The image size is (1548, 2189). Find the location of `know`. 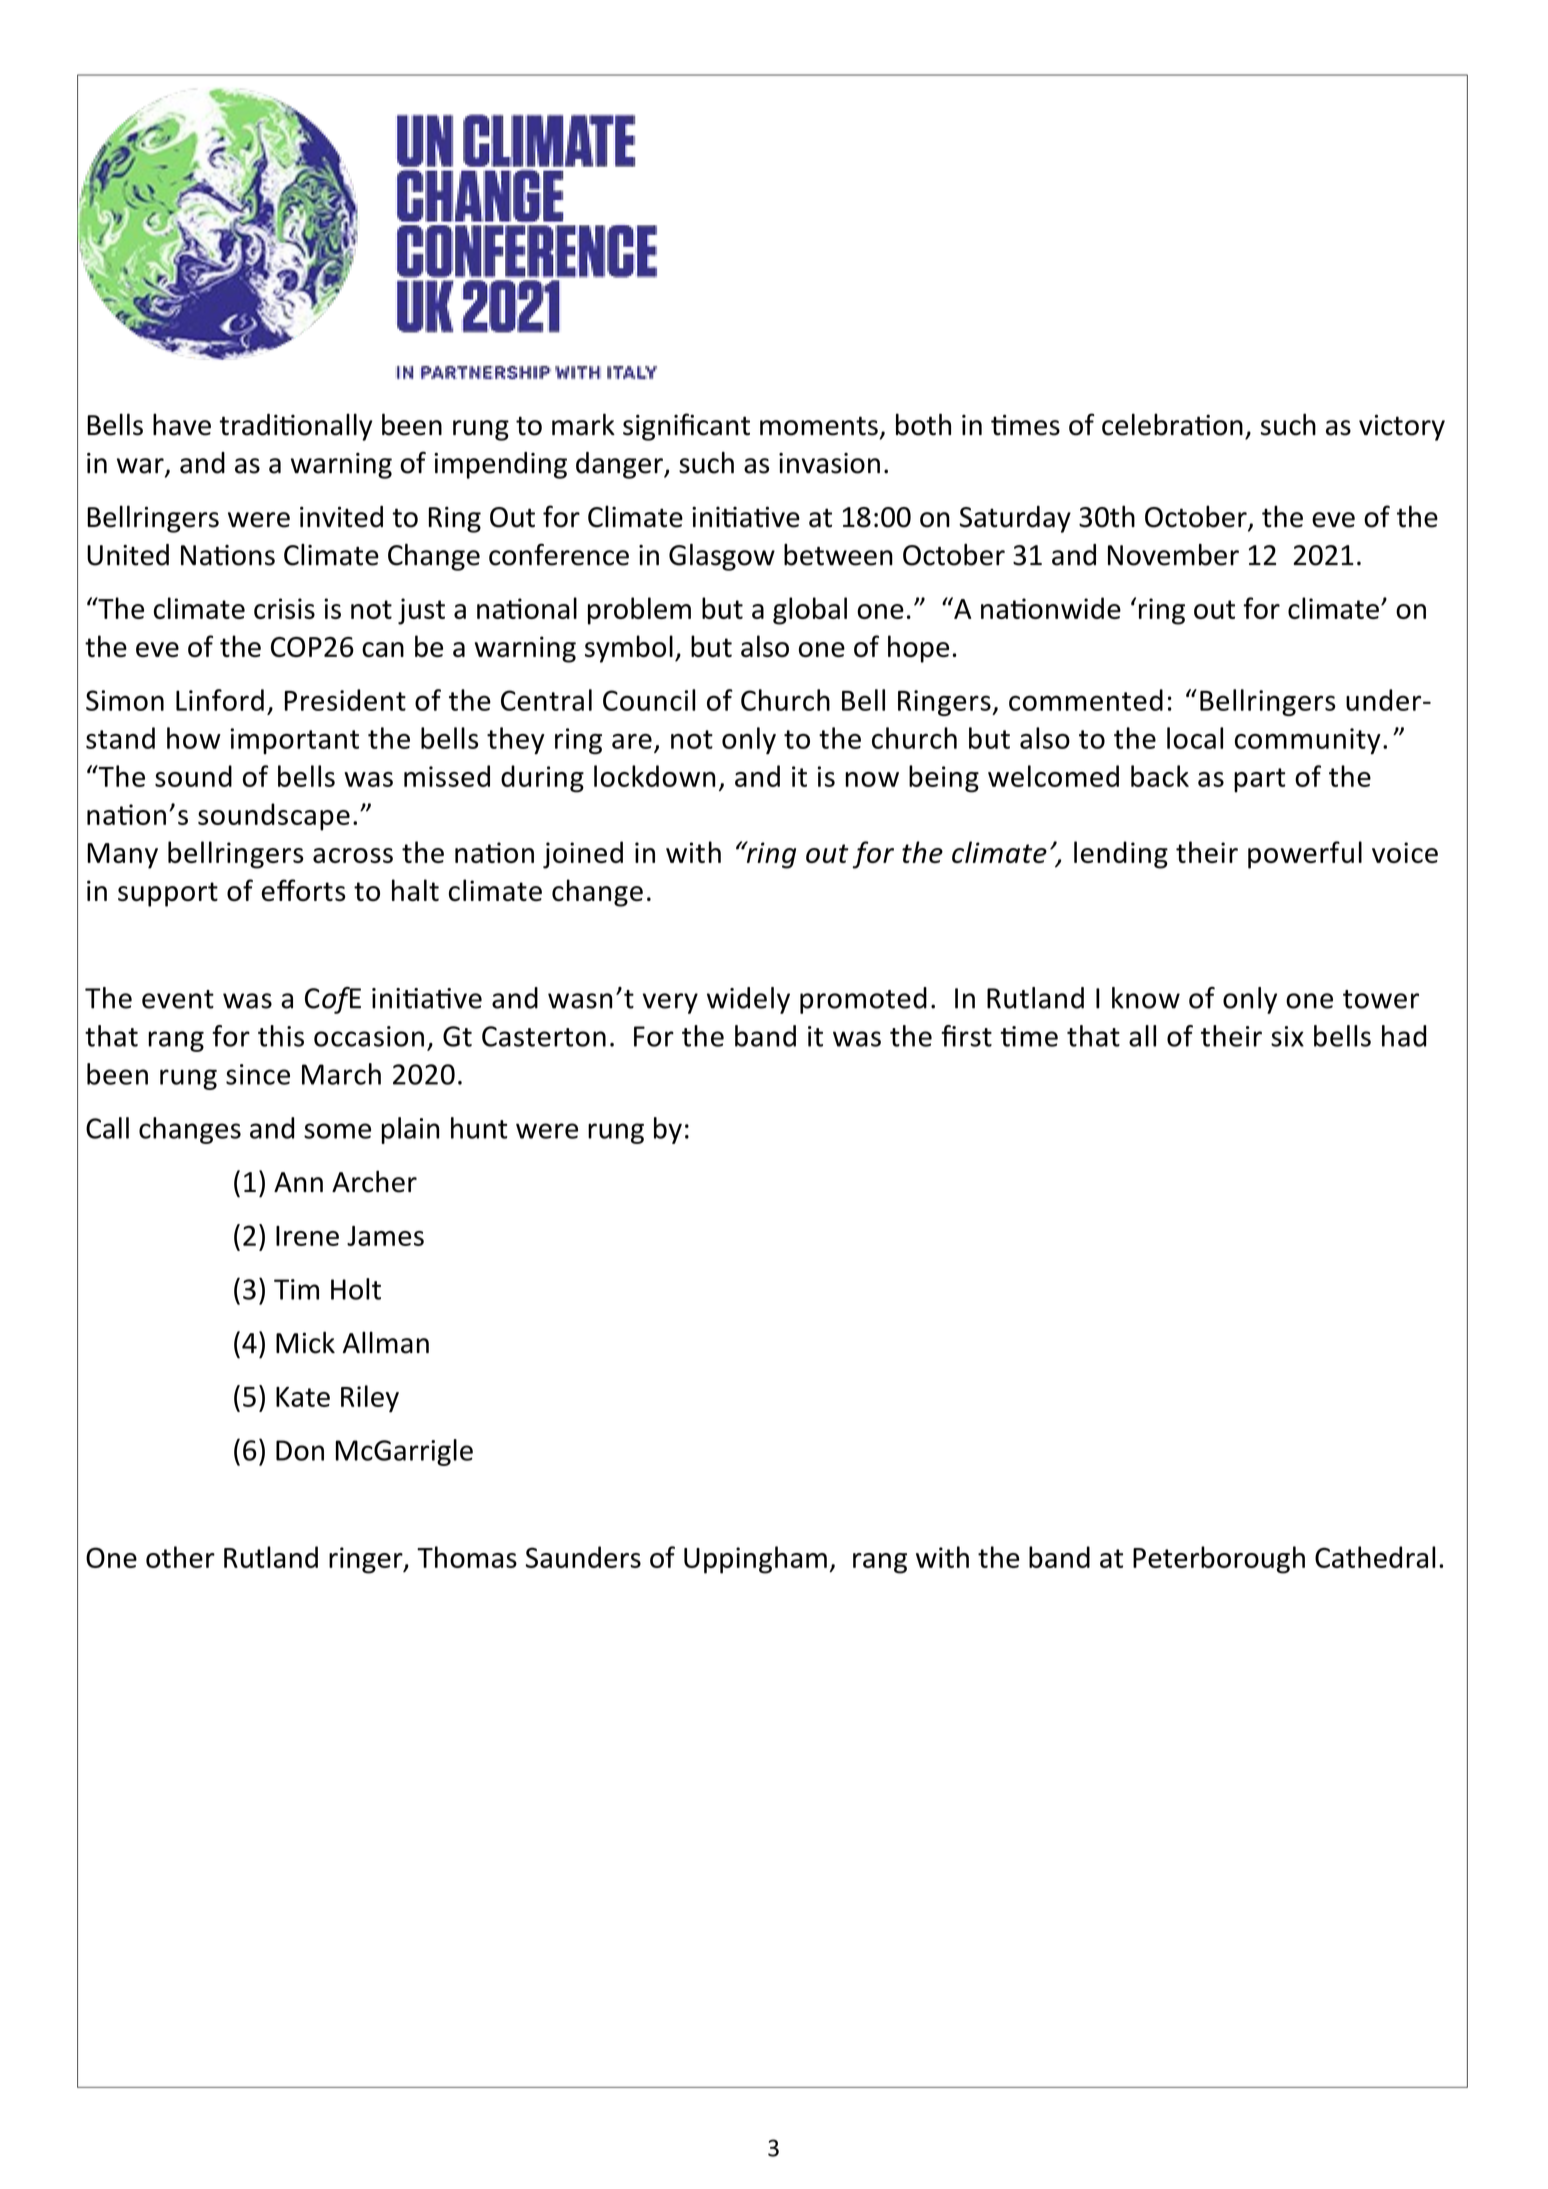

know is located at coordinates (1146, 998).
